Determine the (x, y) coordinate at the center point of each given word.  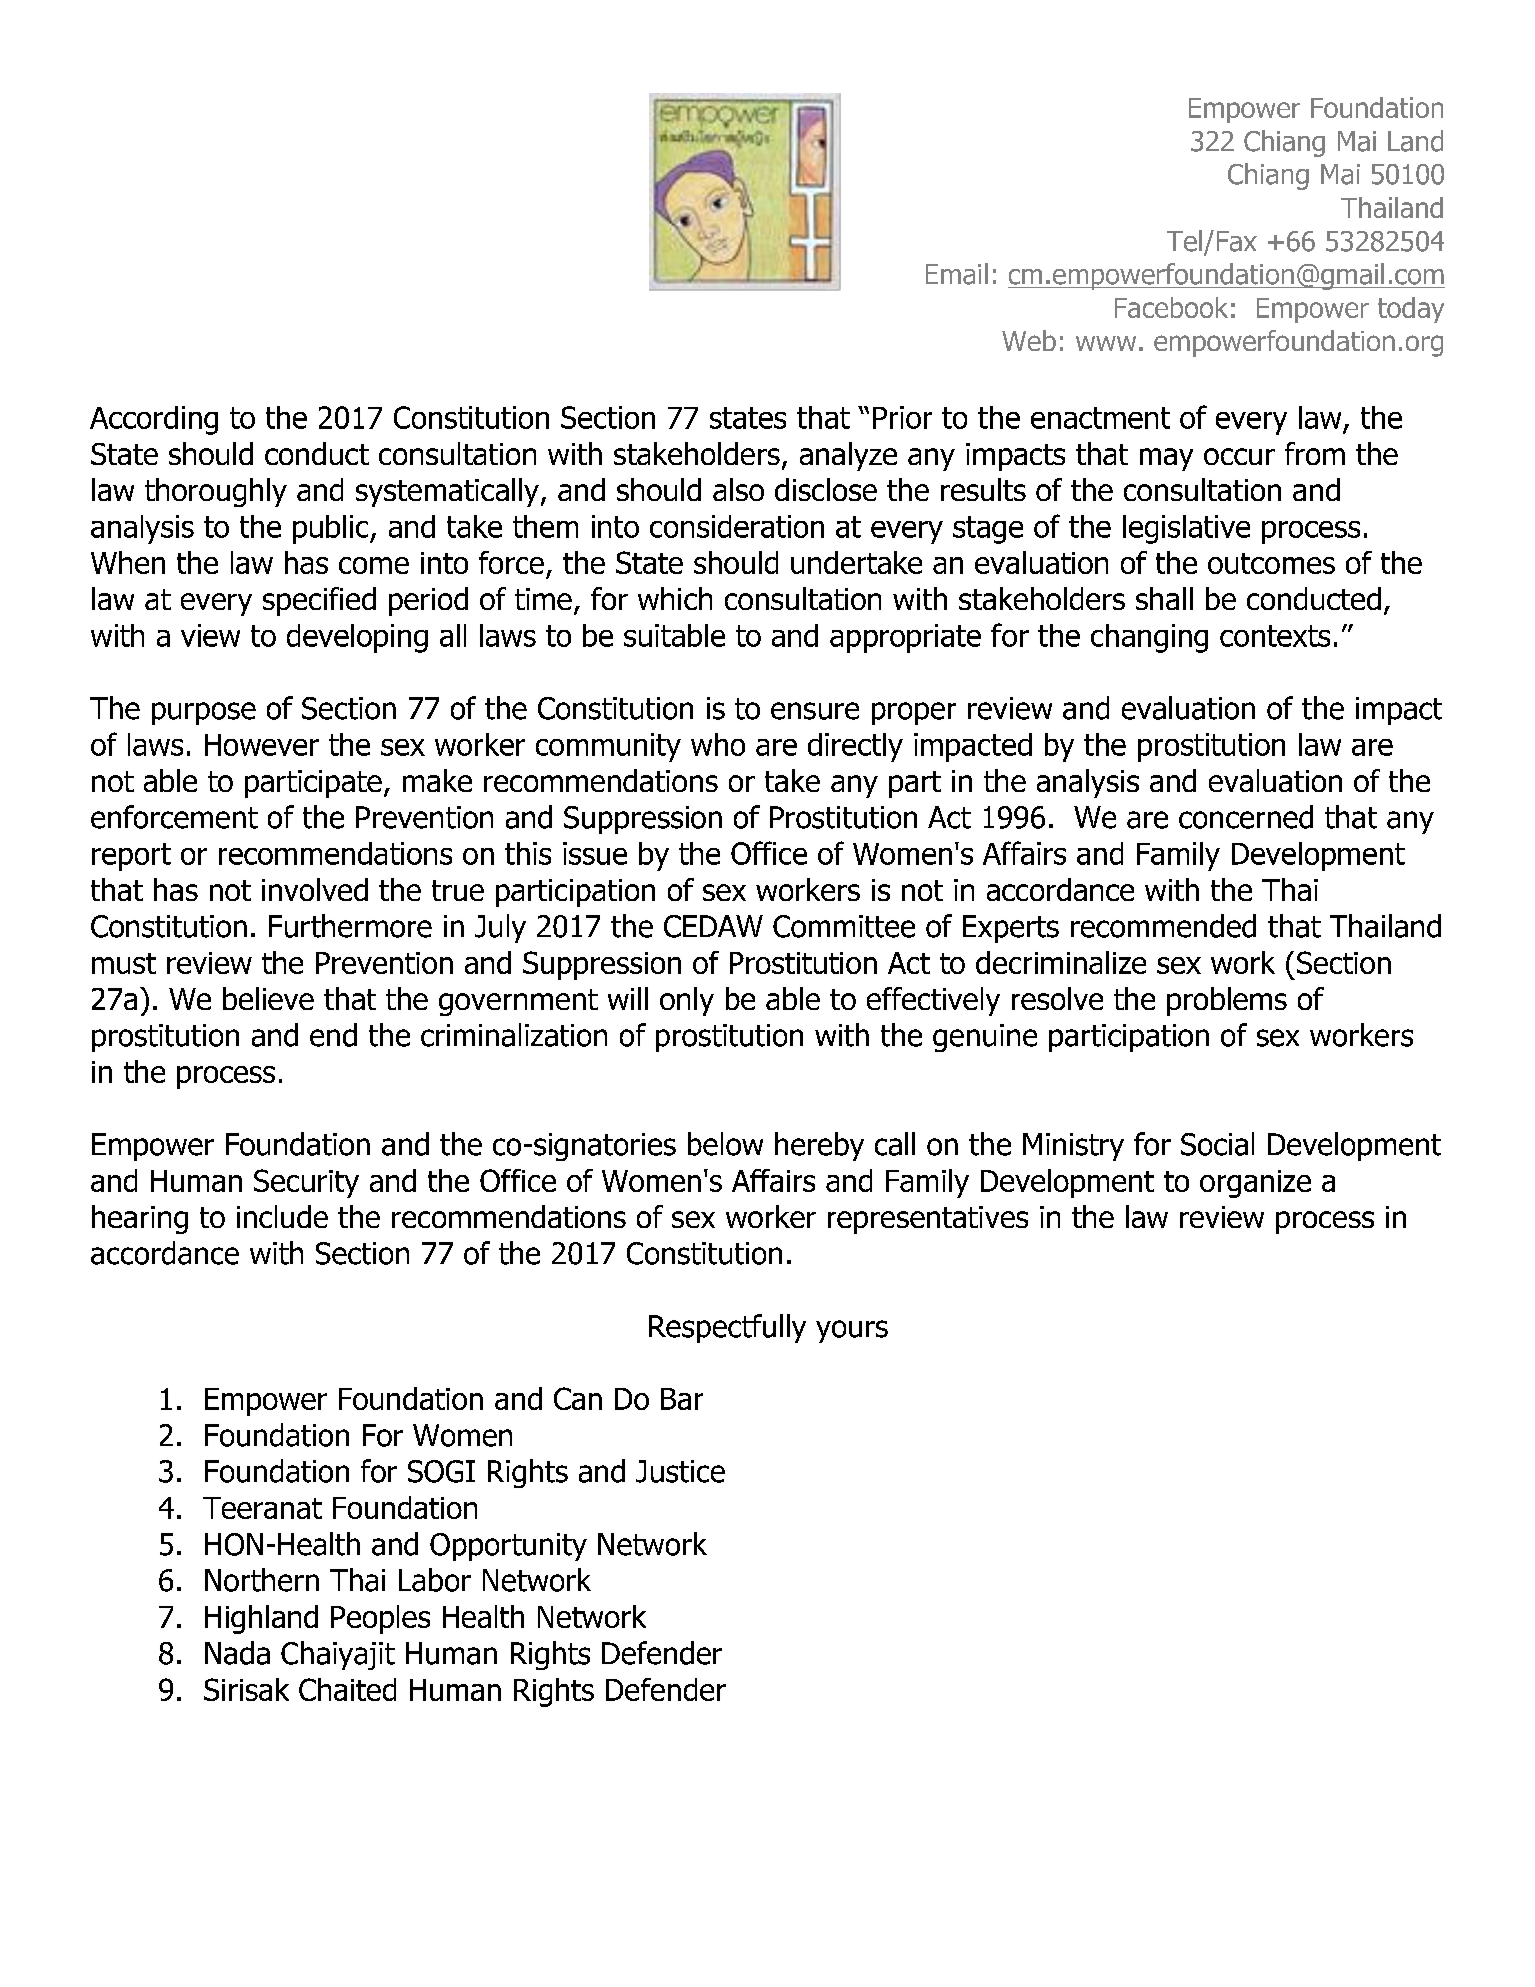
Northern (262, 1580)
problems (1227, 1001)
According (154, 420)
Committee (844, 926)
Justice (680, 1471)
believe (268, 998)
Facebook (1171, 307)
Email (957, 274)
